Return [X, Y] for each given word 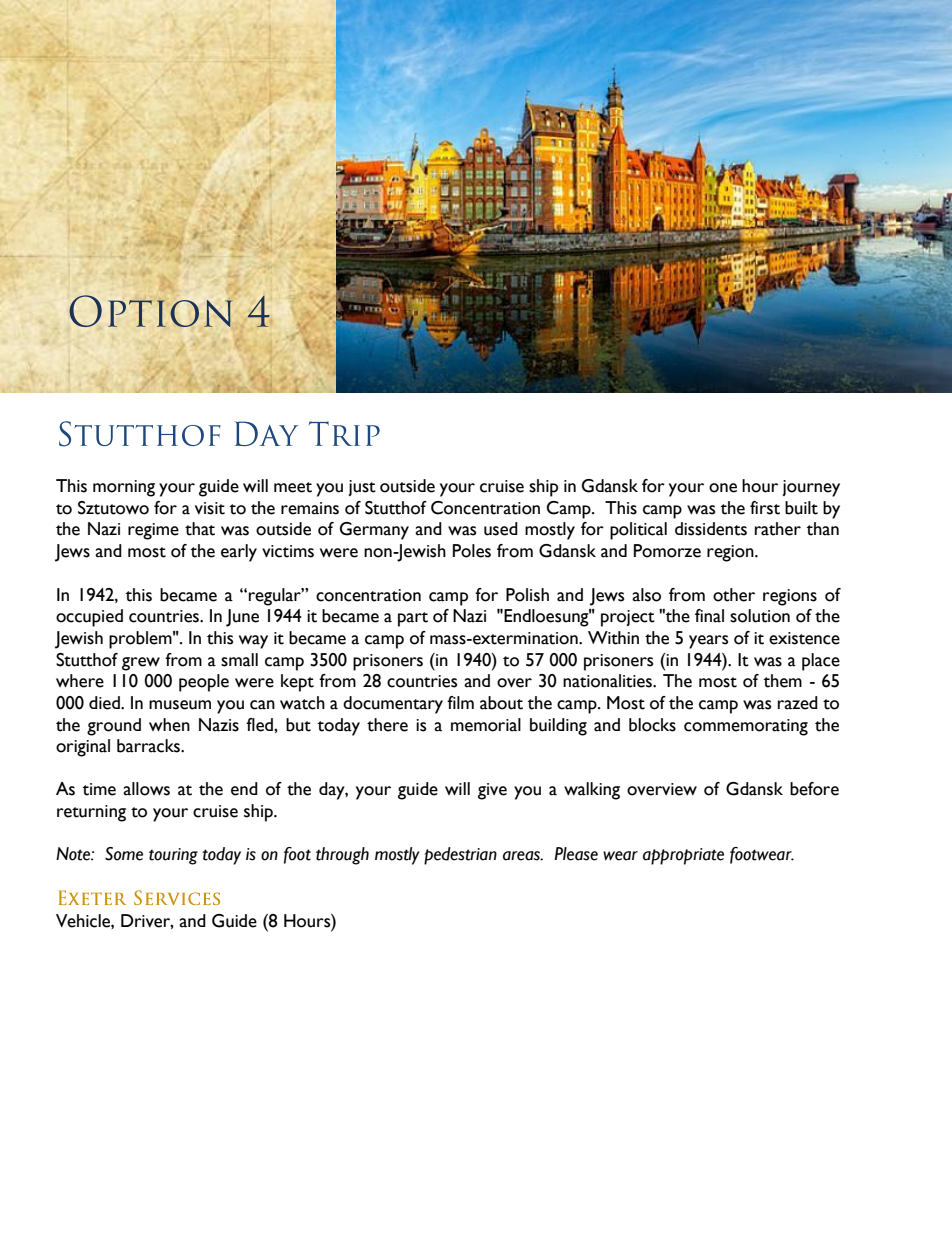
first [765, 508]
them [783, 681]
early [239, 553]
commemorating [746, 727]
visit [210, 508]
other [734, 595]
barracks [149, 746]
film [460, 702]
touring [173, 856]
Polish [527, 595]
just [362, 488]
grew [141, 664]
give [492, 791]
